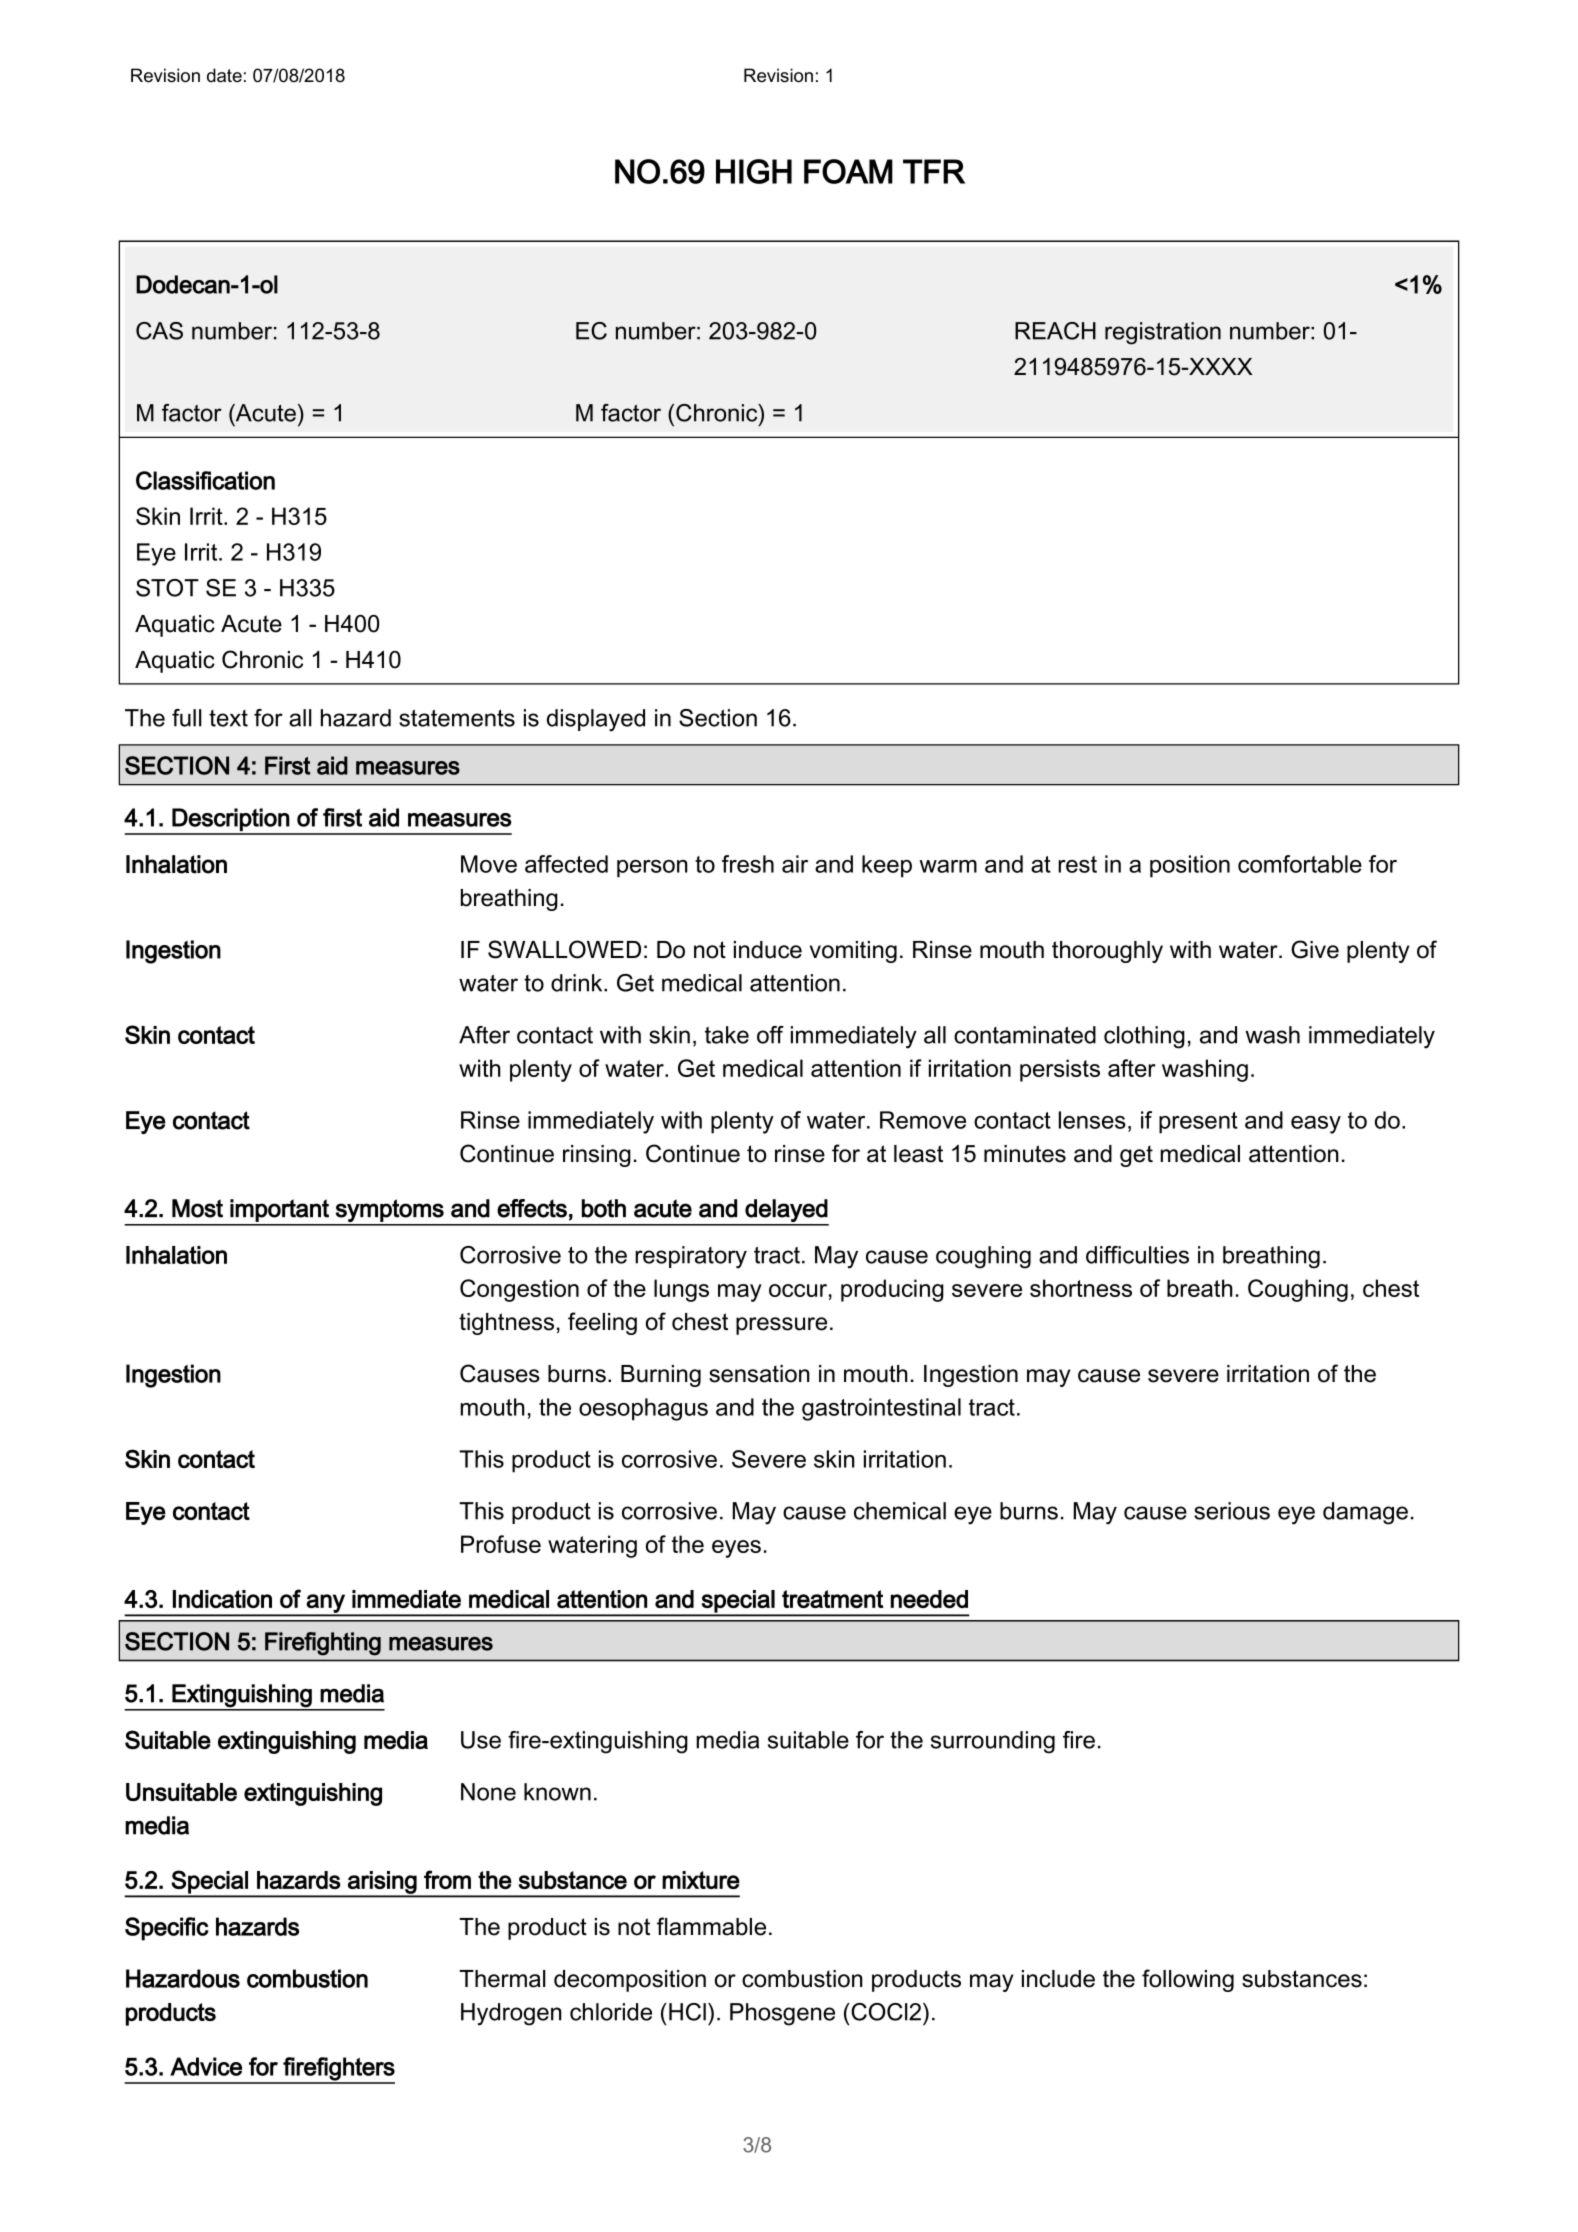 Image resolution: width=1578 pixels, height=2232 pixels. Describe the element at coordinates (1137, 1255) in the document. I see `difficulties` at that location.
